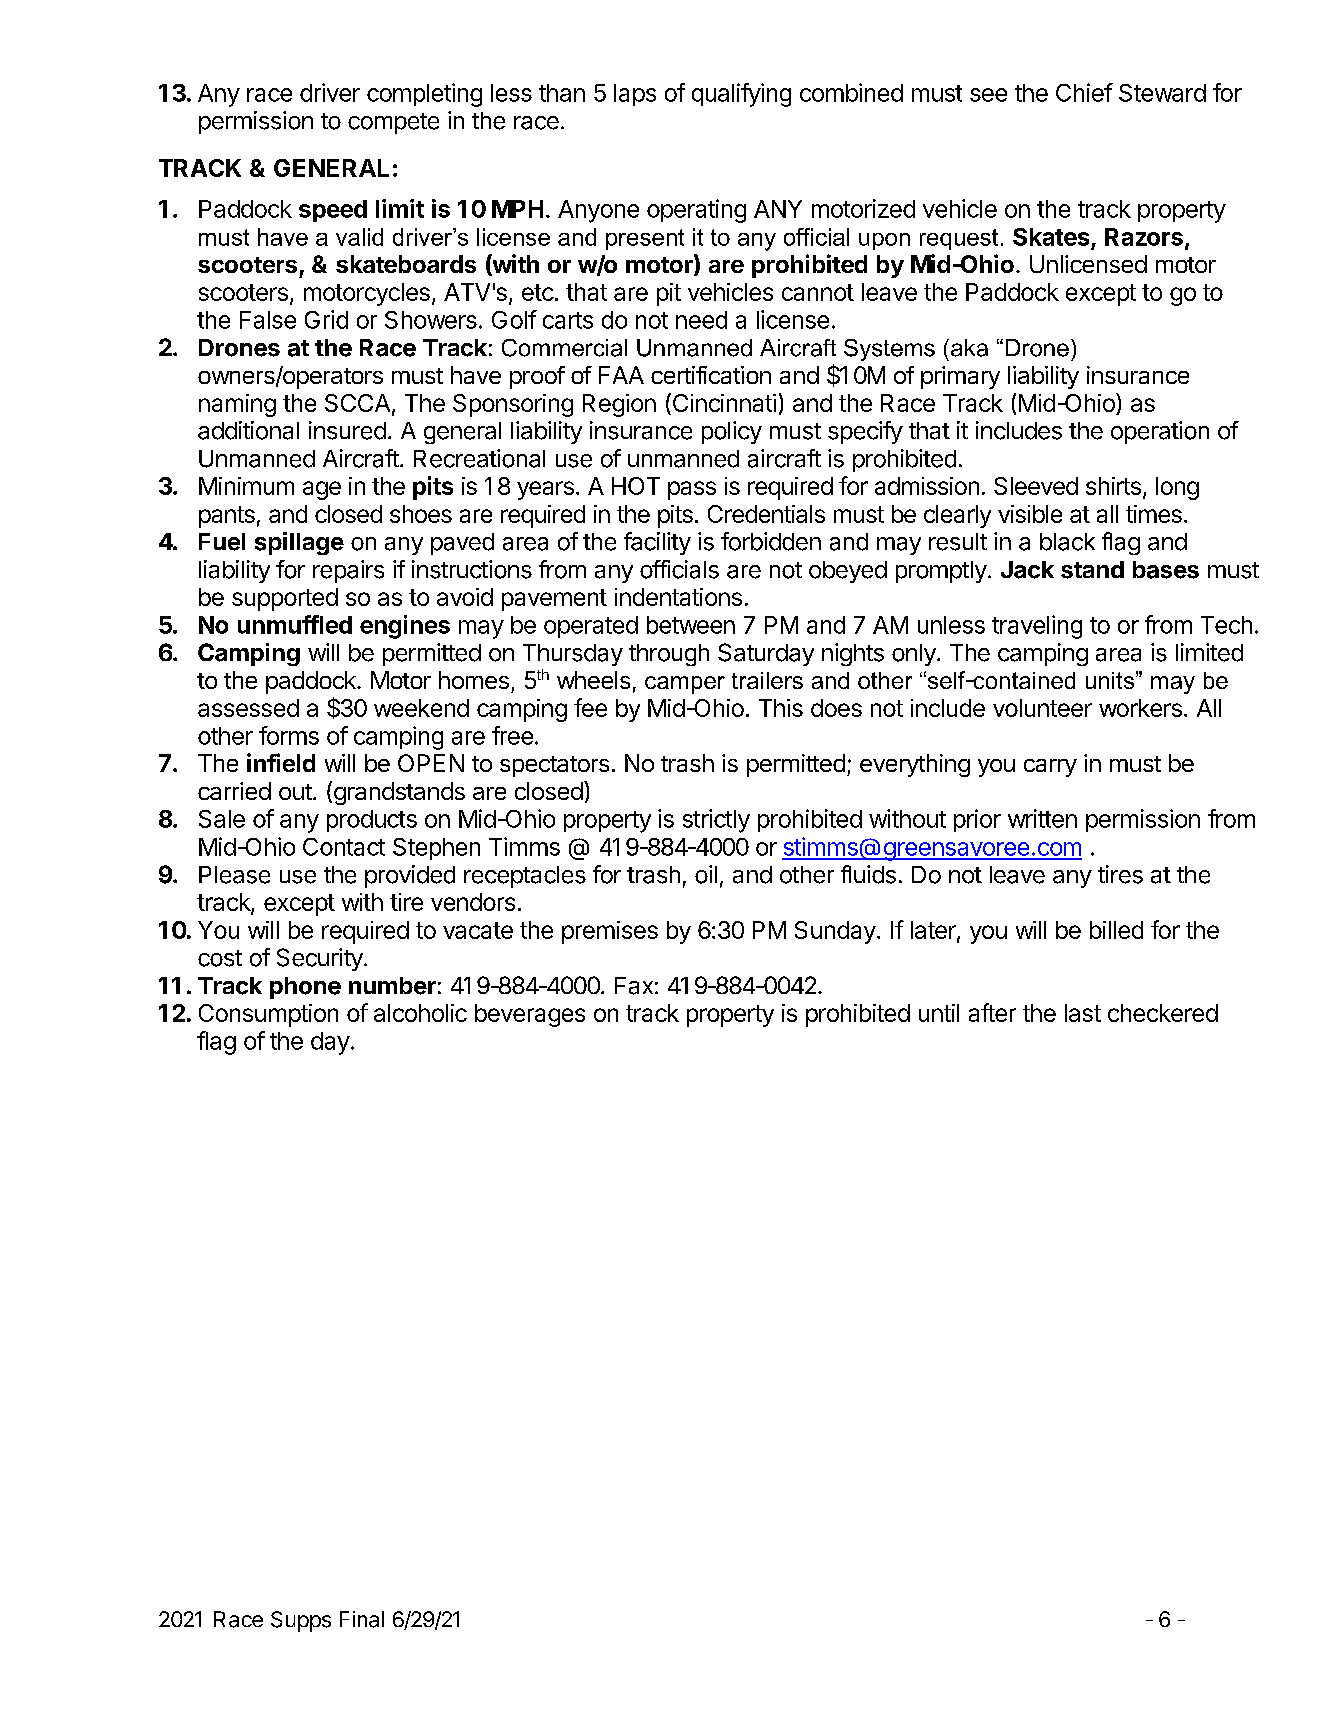 Image resolution: width=1341 pixels, height=1736 pixels. Describe the element at coordinates (1042, 818) in the screenshot. I see `written` at that location.
